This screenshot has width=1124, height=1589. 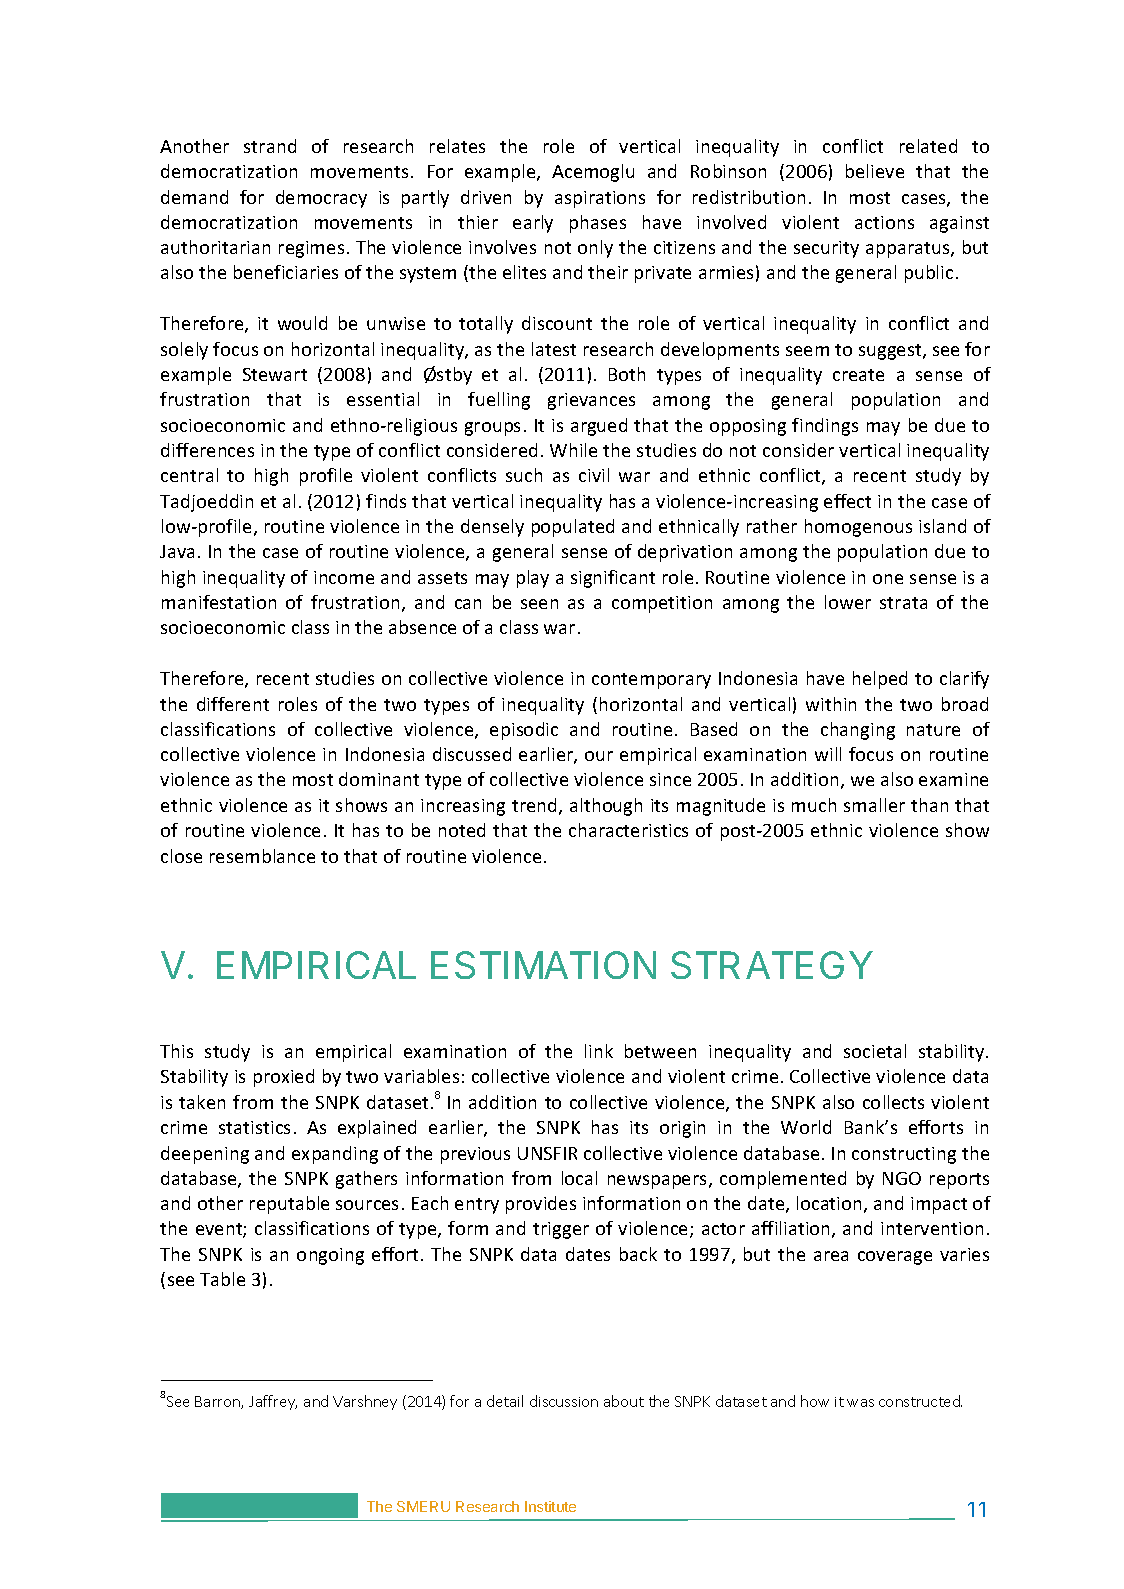 I want to click on societal, so click(x=875, y=1051).
